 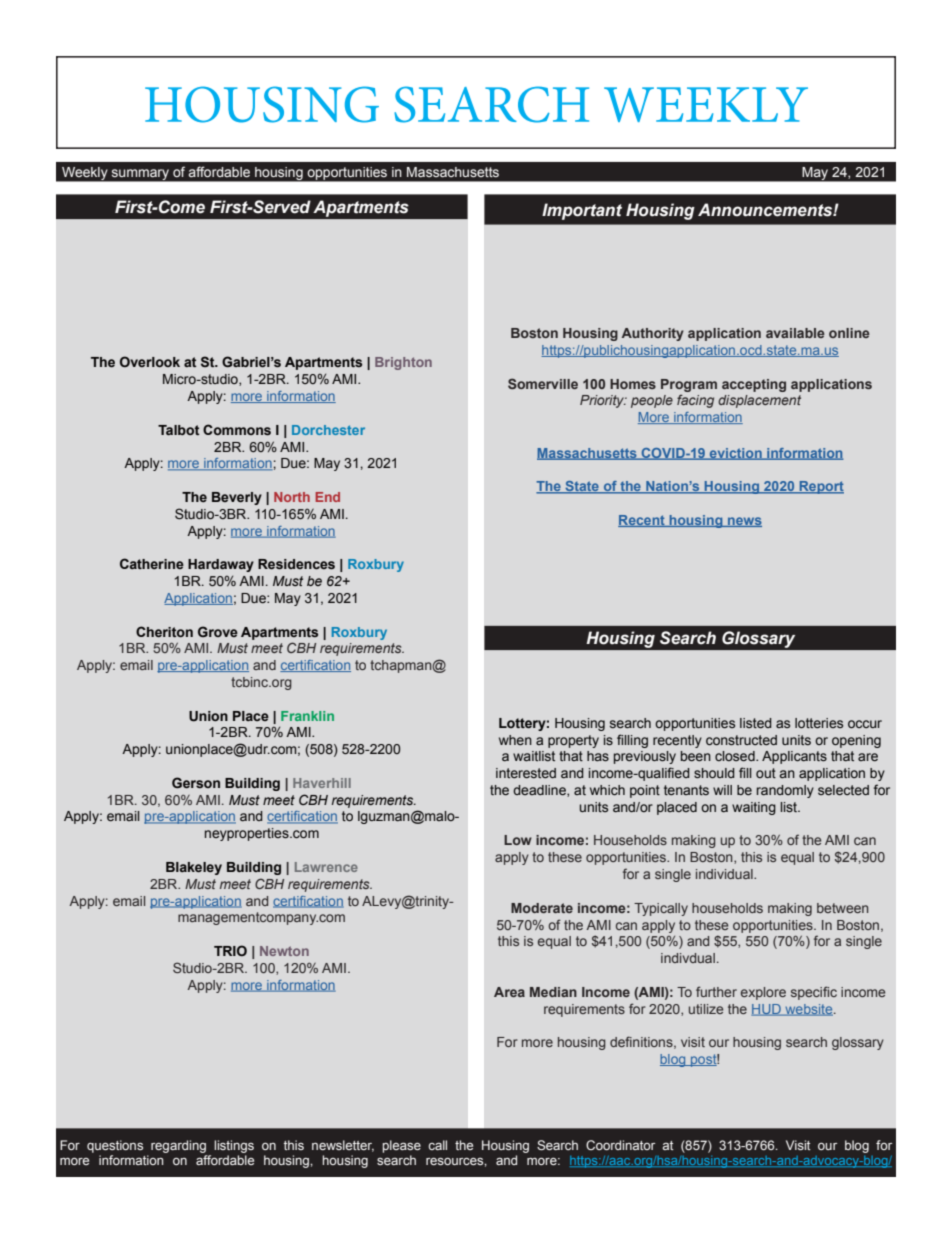 What do you see at coordinates (518, 840) in the screenshot?
I see `Low` at bounding box center [518, 840].
